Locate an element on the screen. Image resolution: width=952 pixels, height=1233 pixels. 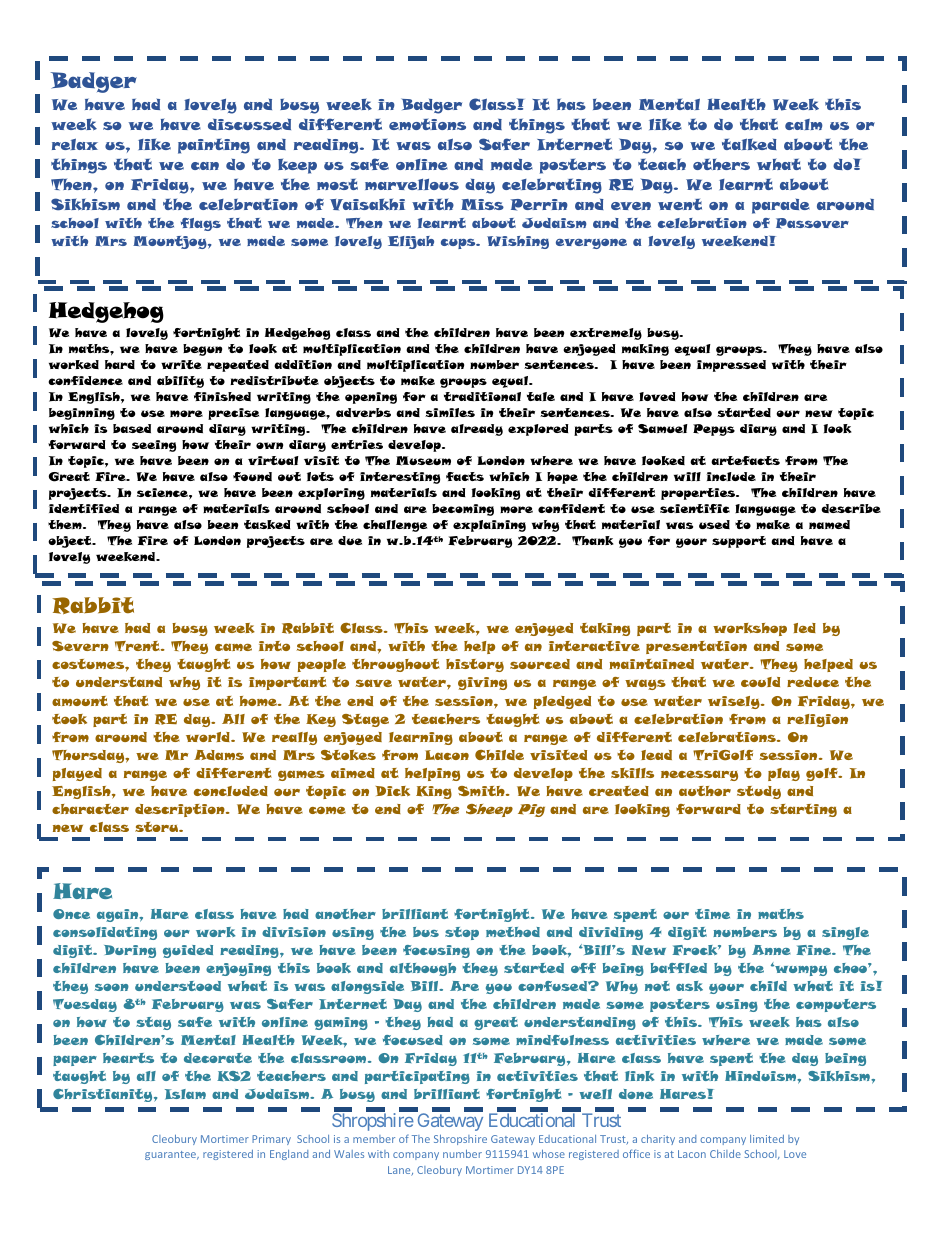
talked is located at coordinates (749, 144).
